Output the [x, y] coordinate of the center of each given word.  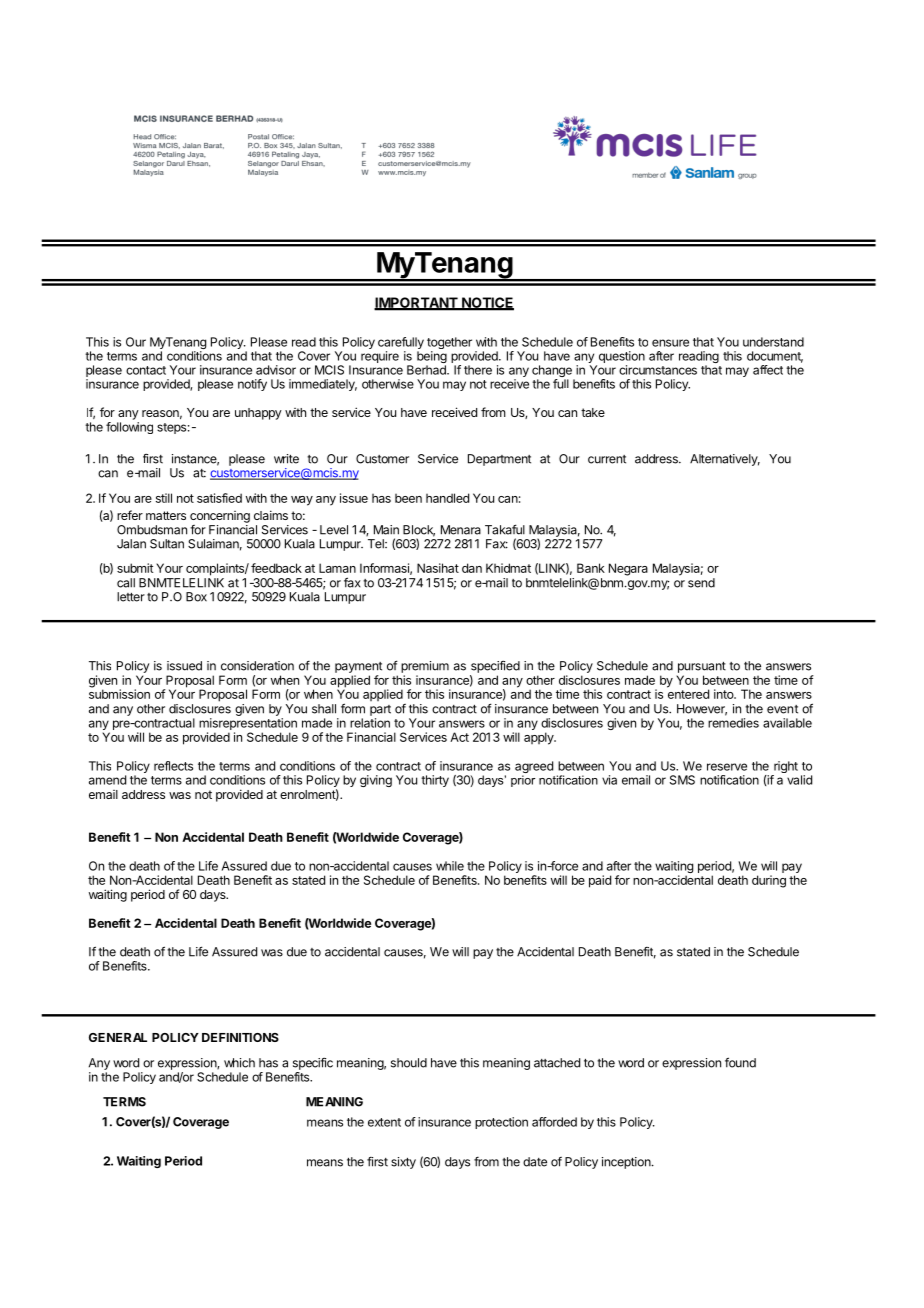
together [449, 344]
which [239, 1063]
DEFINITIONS [240, 1037]
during [769, 881]
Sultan [167, 544]
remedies [733, 723]
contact [146, 370]
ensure [670, 343]
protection [501, 1123]
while [450, 866]
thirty [435, 781]
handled [447, 498]
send [701, 583]
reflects [173, 766]
